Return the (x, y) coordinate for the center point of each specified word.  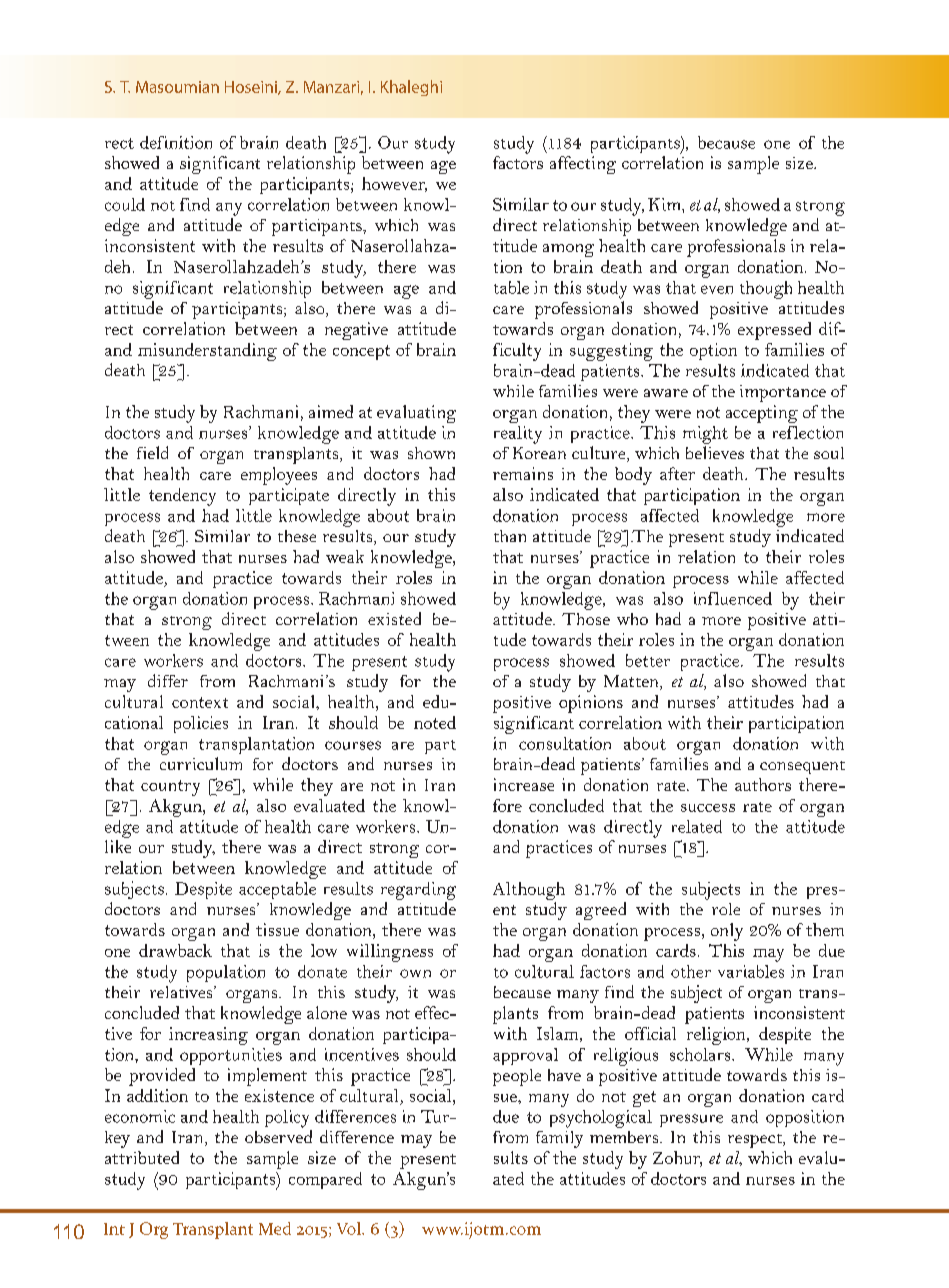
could (125, 204)
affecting (583, 165)
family (559, 1139)
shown (431, 453)
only (727, 932)
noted (435, 722)
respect (756, 1141)
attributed (142, 1157)
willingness (390, 953)
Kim (665, 204)
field (152, 452)
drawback (175, 950)
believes (715, 452)
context (200, 702)
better (648, 660)
